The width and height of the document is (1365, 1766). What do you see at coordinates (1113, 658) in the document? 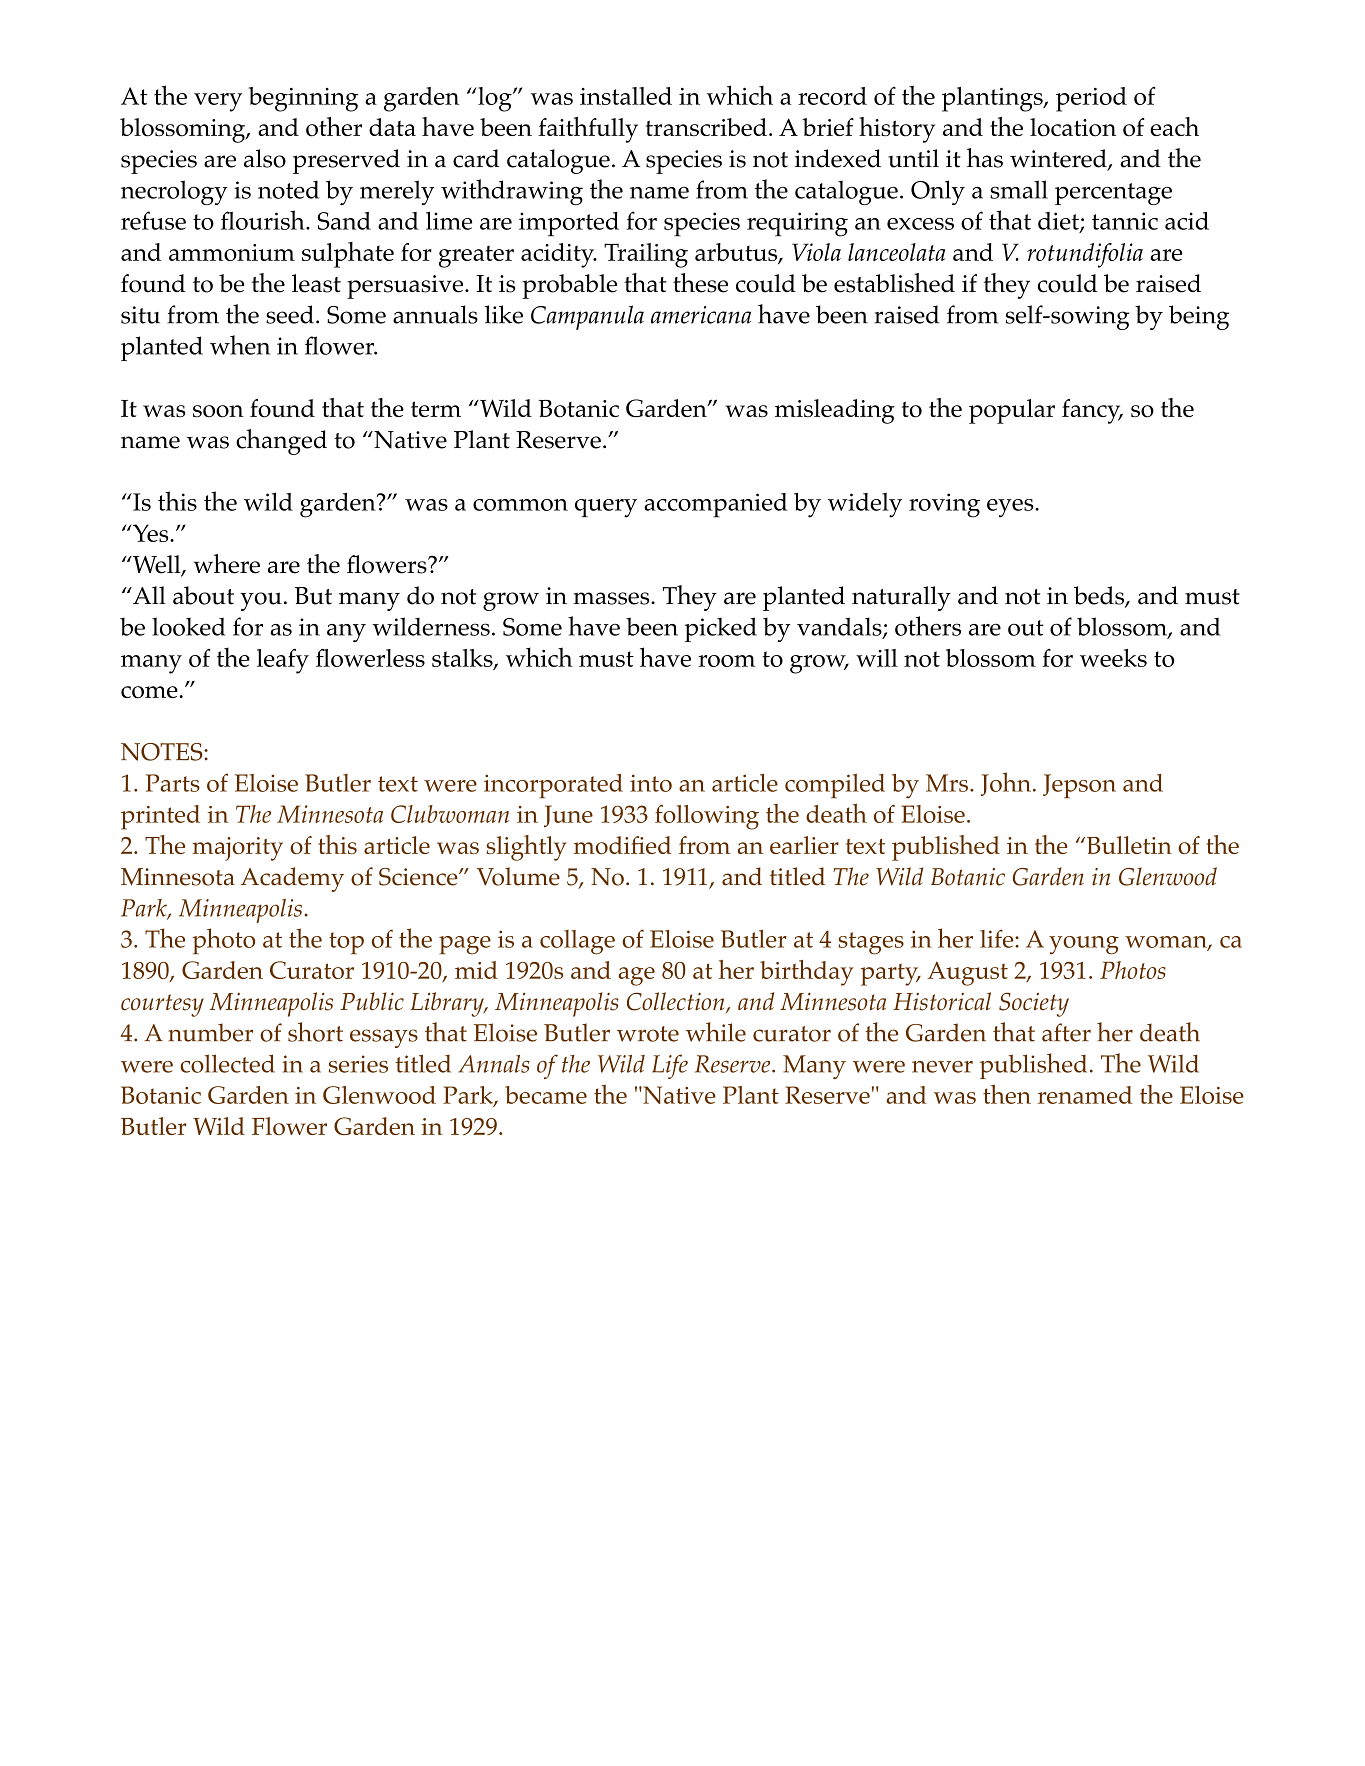
I see `weeks` at bounding box center [1113, 658].
